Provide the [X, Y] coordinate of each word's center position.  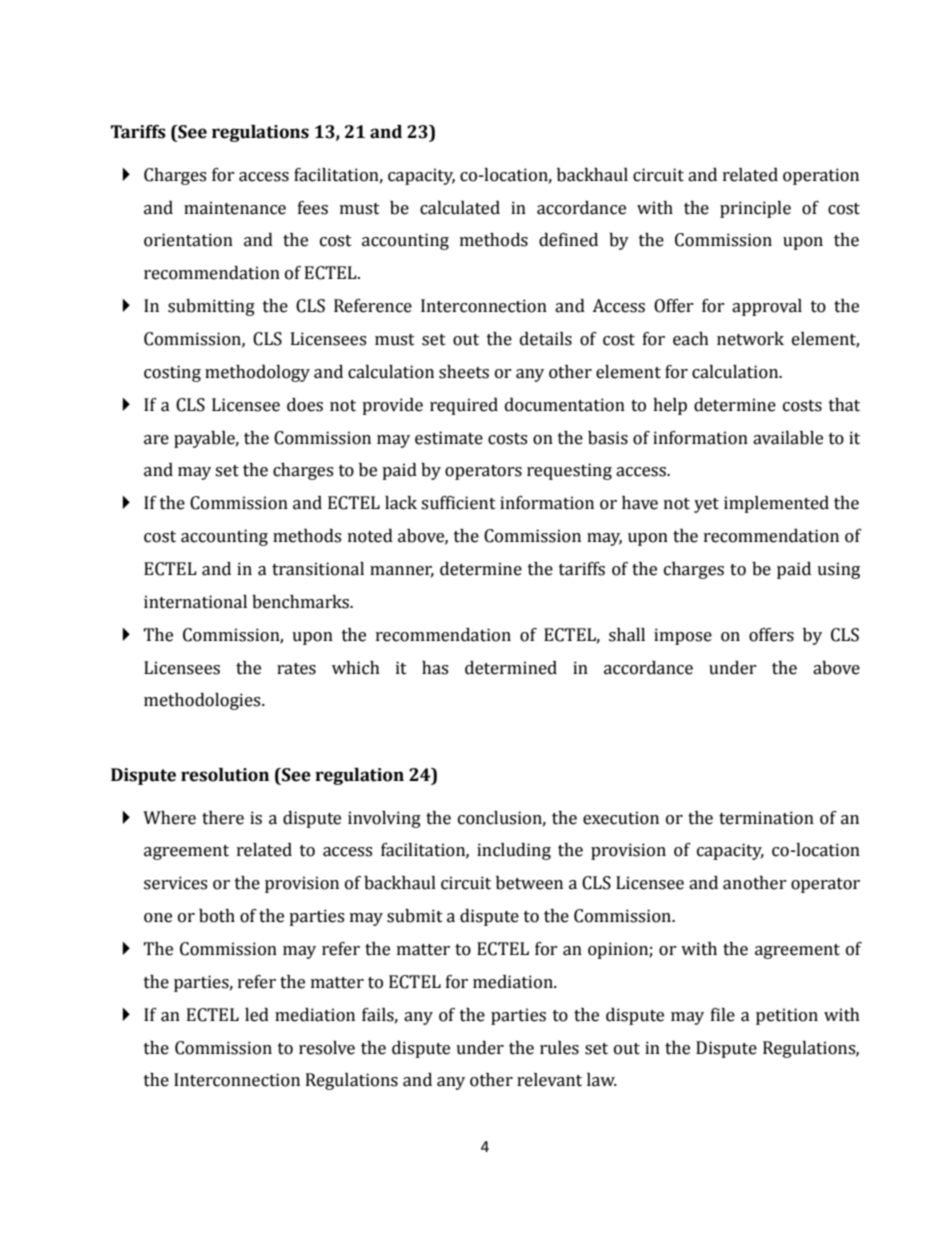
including [514, 851]
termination [766, 818]
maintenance [235, 208]
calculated [460, 208]
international [195, 602]
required [464, 406]
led [257, 1015]
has [435, 668]
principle [755, 209]
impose [683, 636]
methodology [257, 373]
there [223, 818]
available [788, 438]
